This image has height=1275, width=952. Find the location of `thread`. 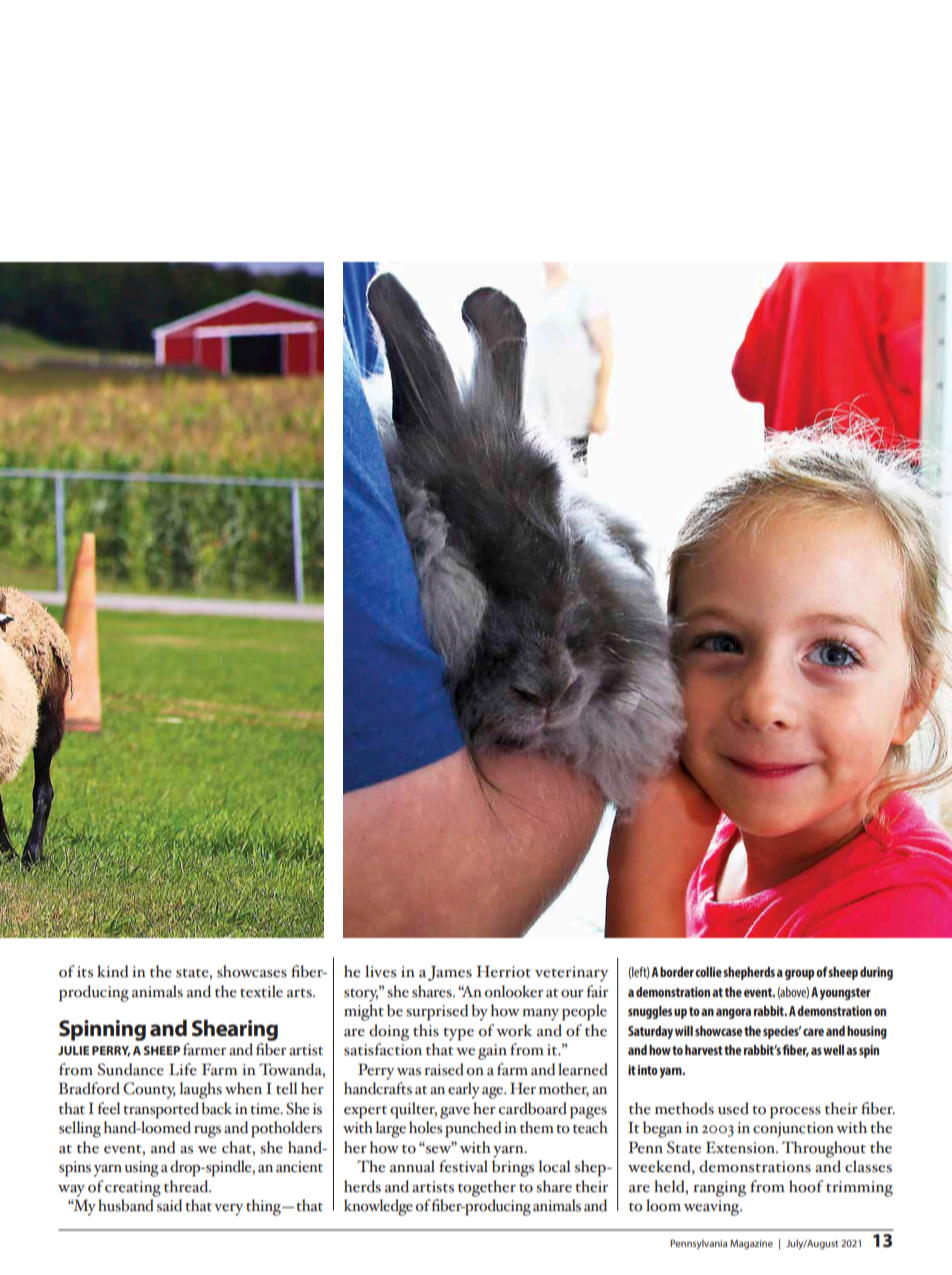

thread is located at coordinates (187, 1186).
